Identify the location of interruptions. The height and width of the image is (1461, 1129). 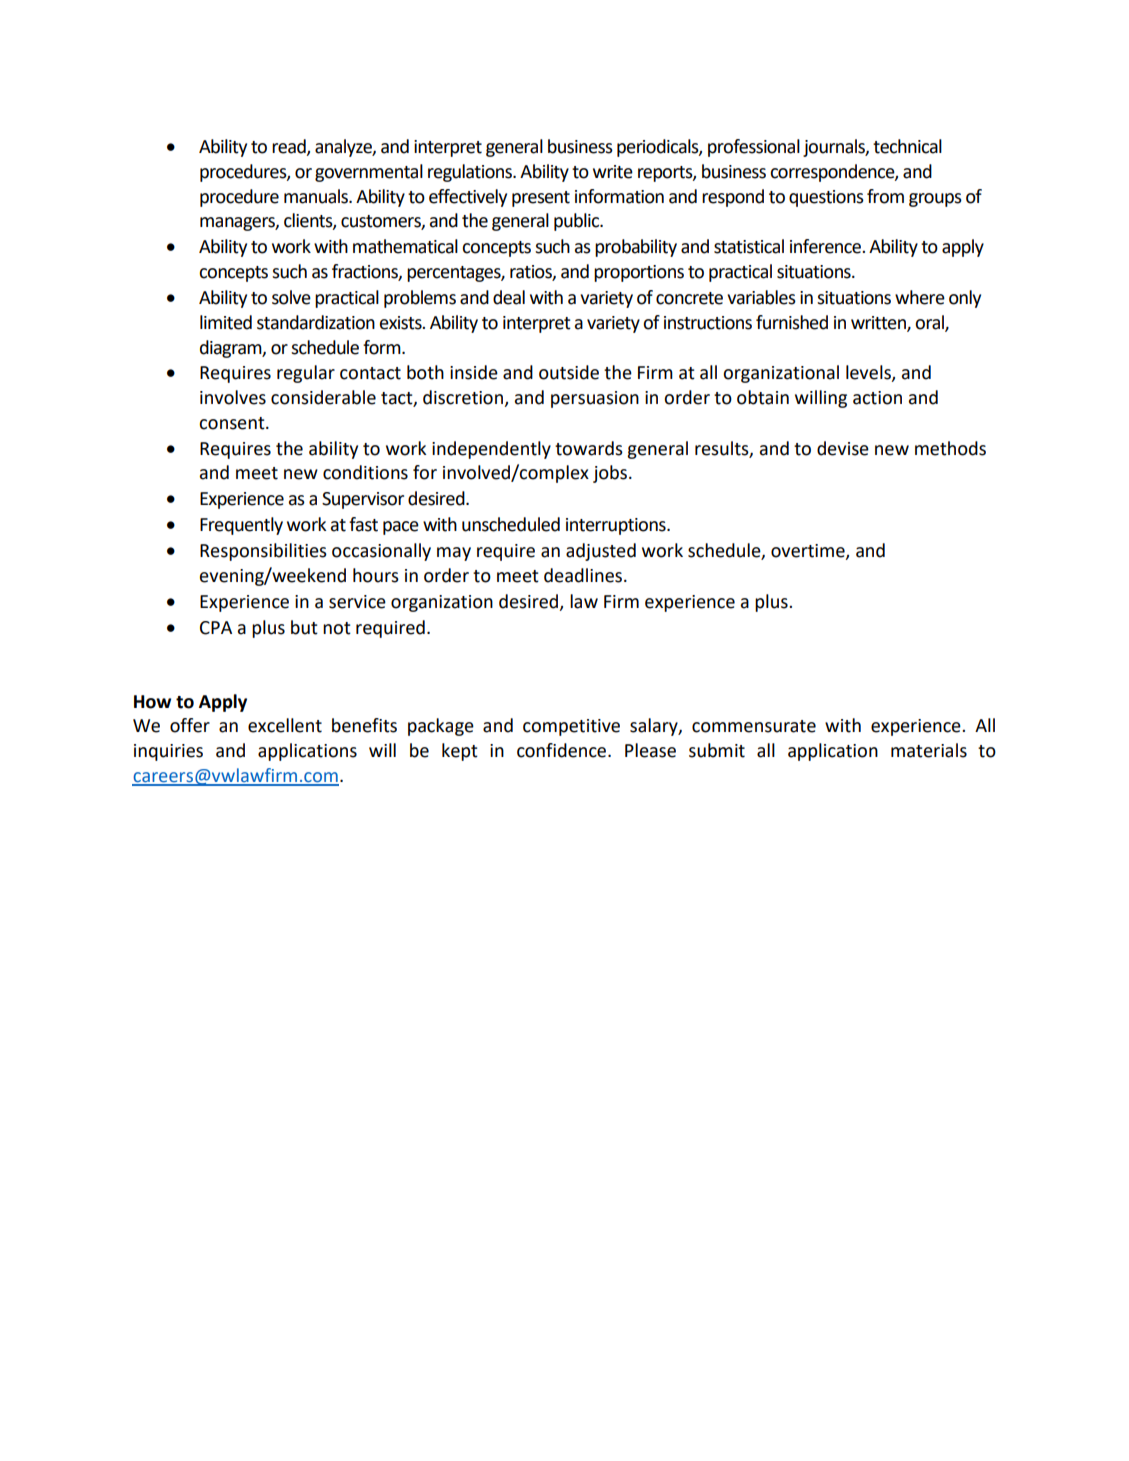
(617, 526).
